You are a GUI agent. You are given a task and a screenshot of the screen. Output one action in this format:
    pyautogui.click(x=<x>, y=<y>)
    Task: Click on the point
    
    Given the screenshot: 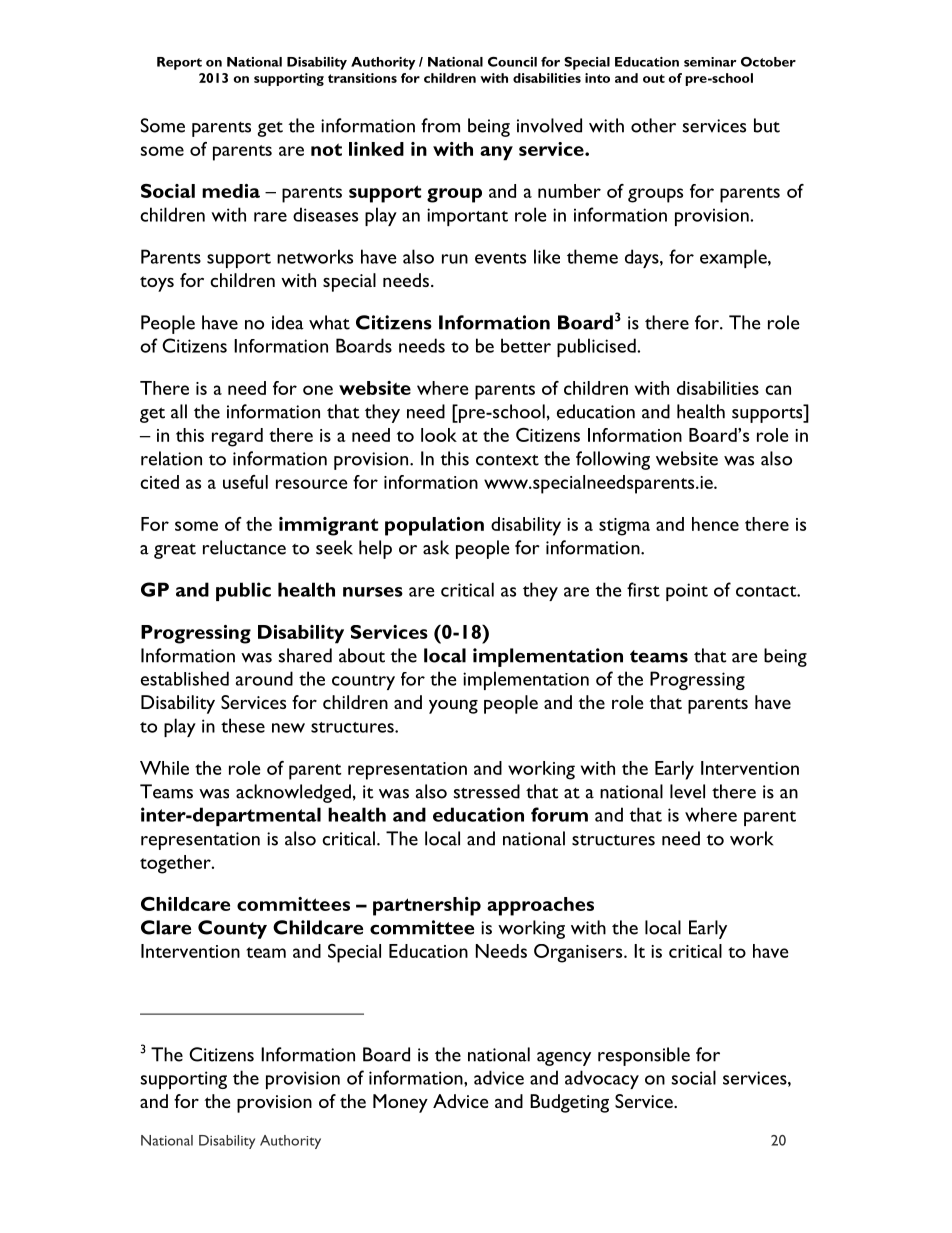 What is the action you would take?
    pyautogui.click(x=687, y=592)
